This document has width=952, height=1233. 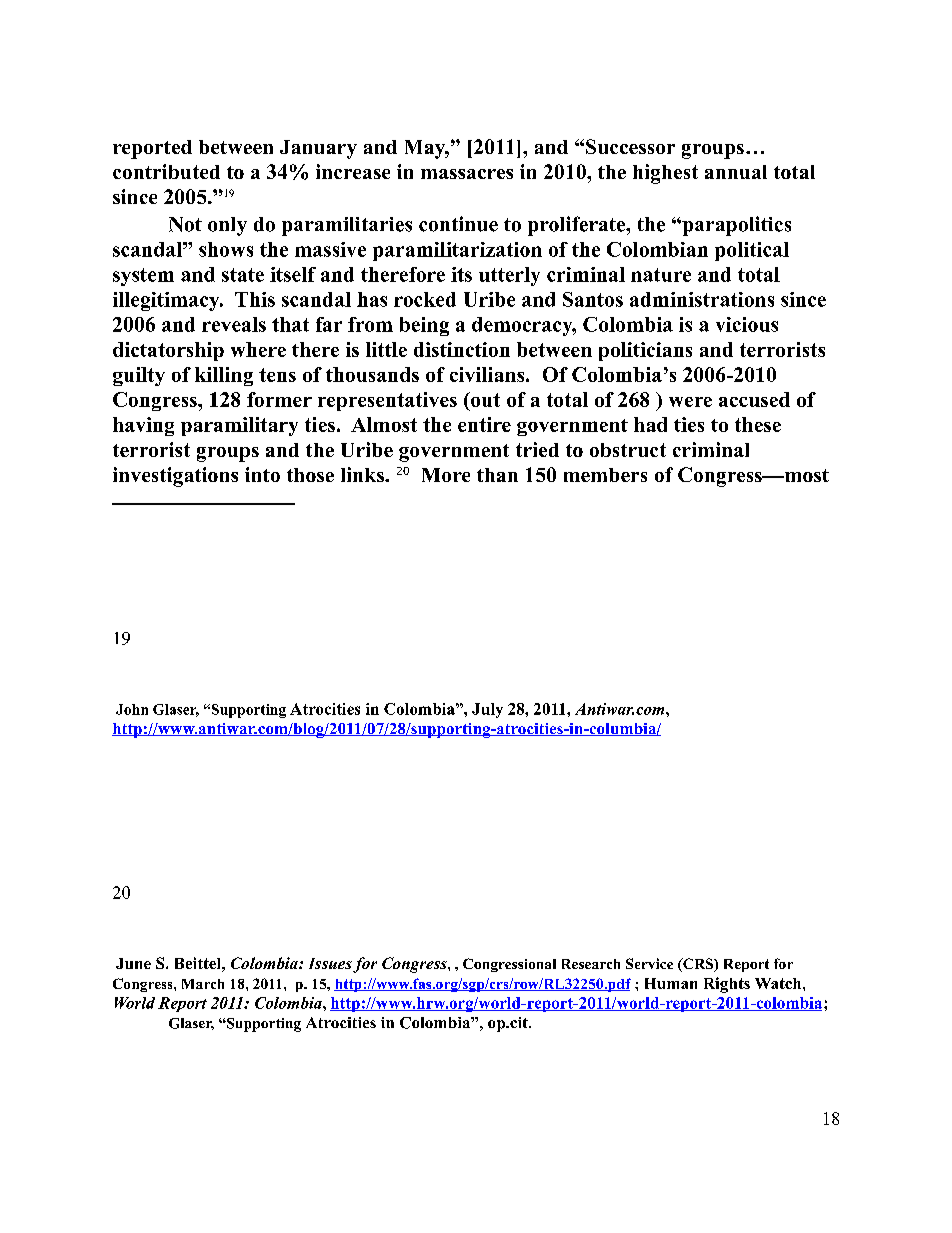 What do you see at coordinates (736, 172) in the document?
I see `annual` at bounding box center [736, 172].
